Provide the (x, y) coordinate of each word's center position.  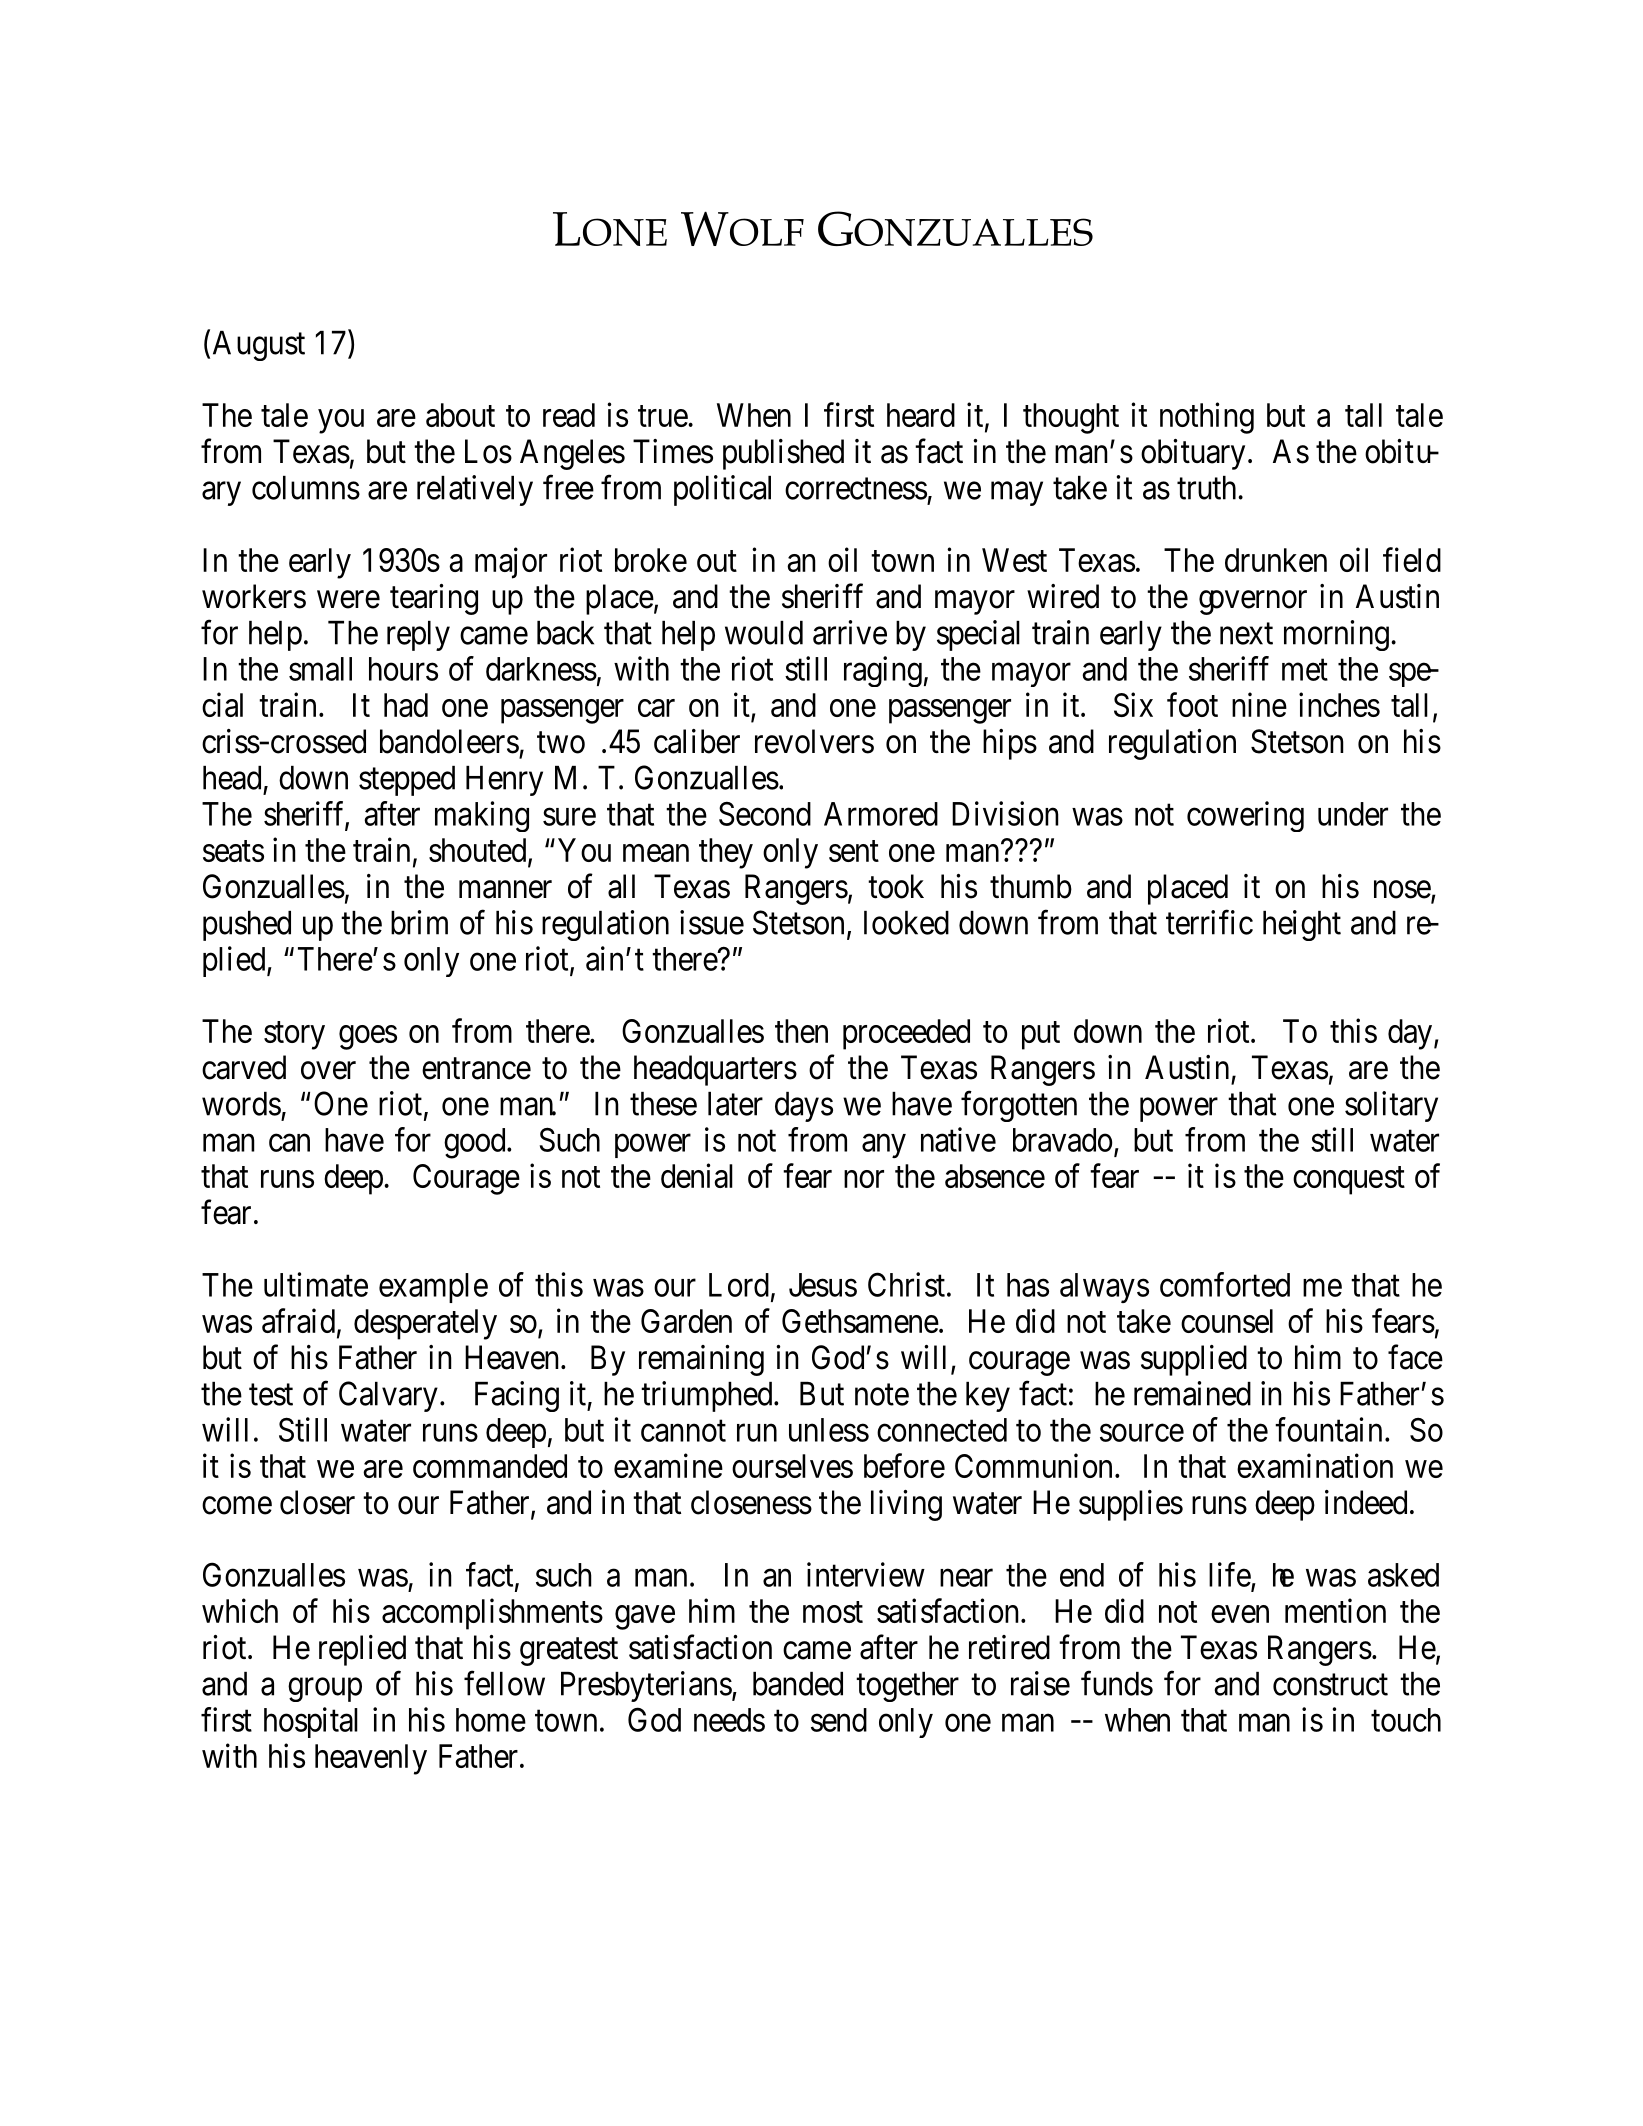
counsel (1227, 1321)
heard (921, 415)
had (406, 705)
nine (1259, 704)
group (325, 1690)
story (294, 1036)
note (882, 1395)
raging (883, 671)
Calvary (388, 1396)
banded (798, 1684)
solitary (1391, 1106)
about (460, 415)
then (801, 1031)
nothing (1207, 418)
